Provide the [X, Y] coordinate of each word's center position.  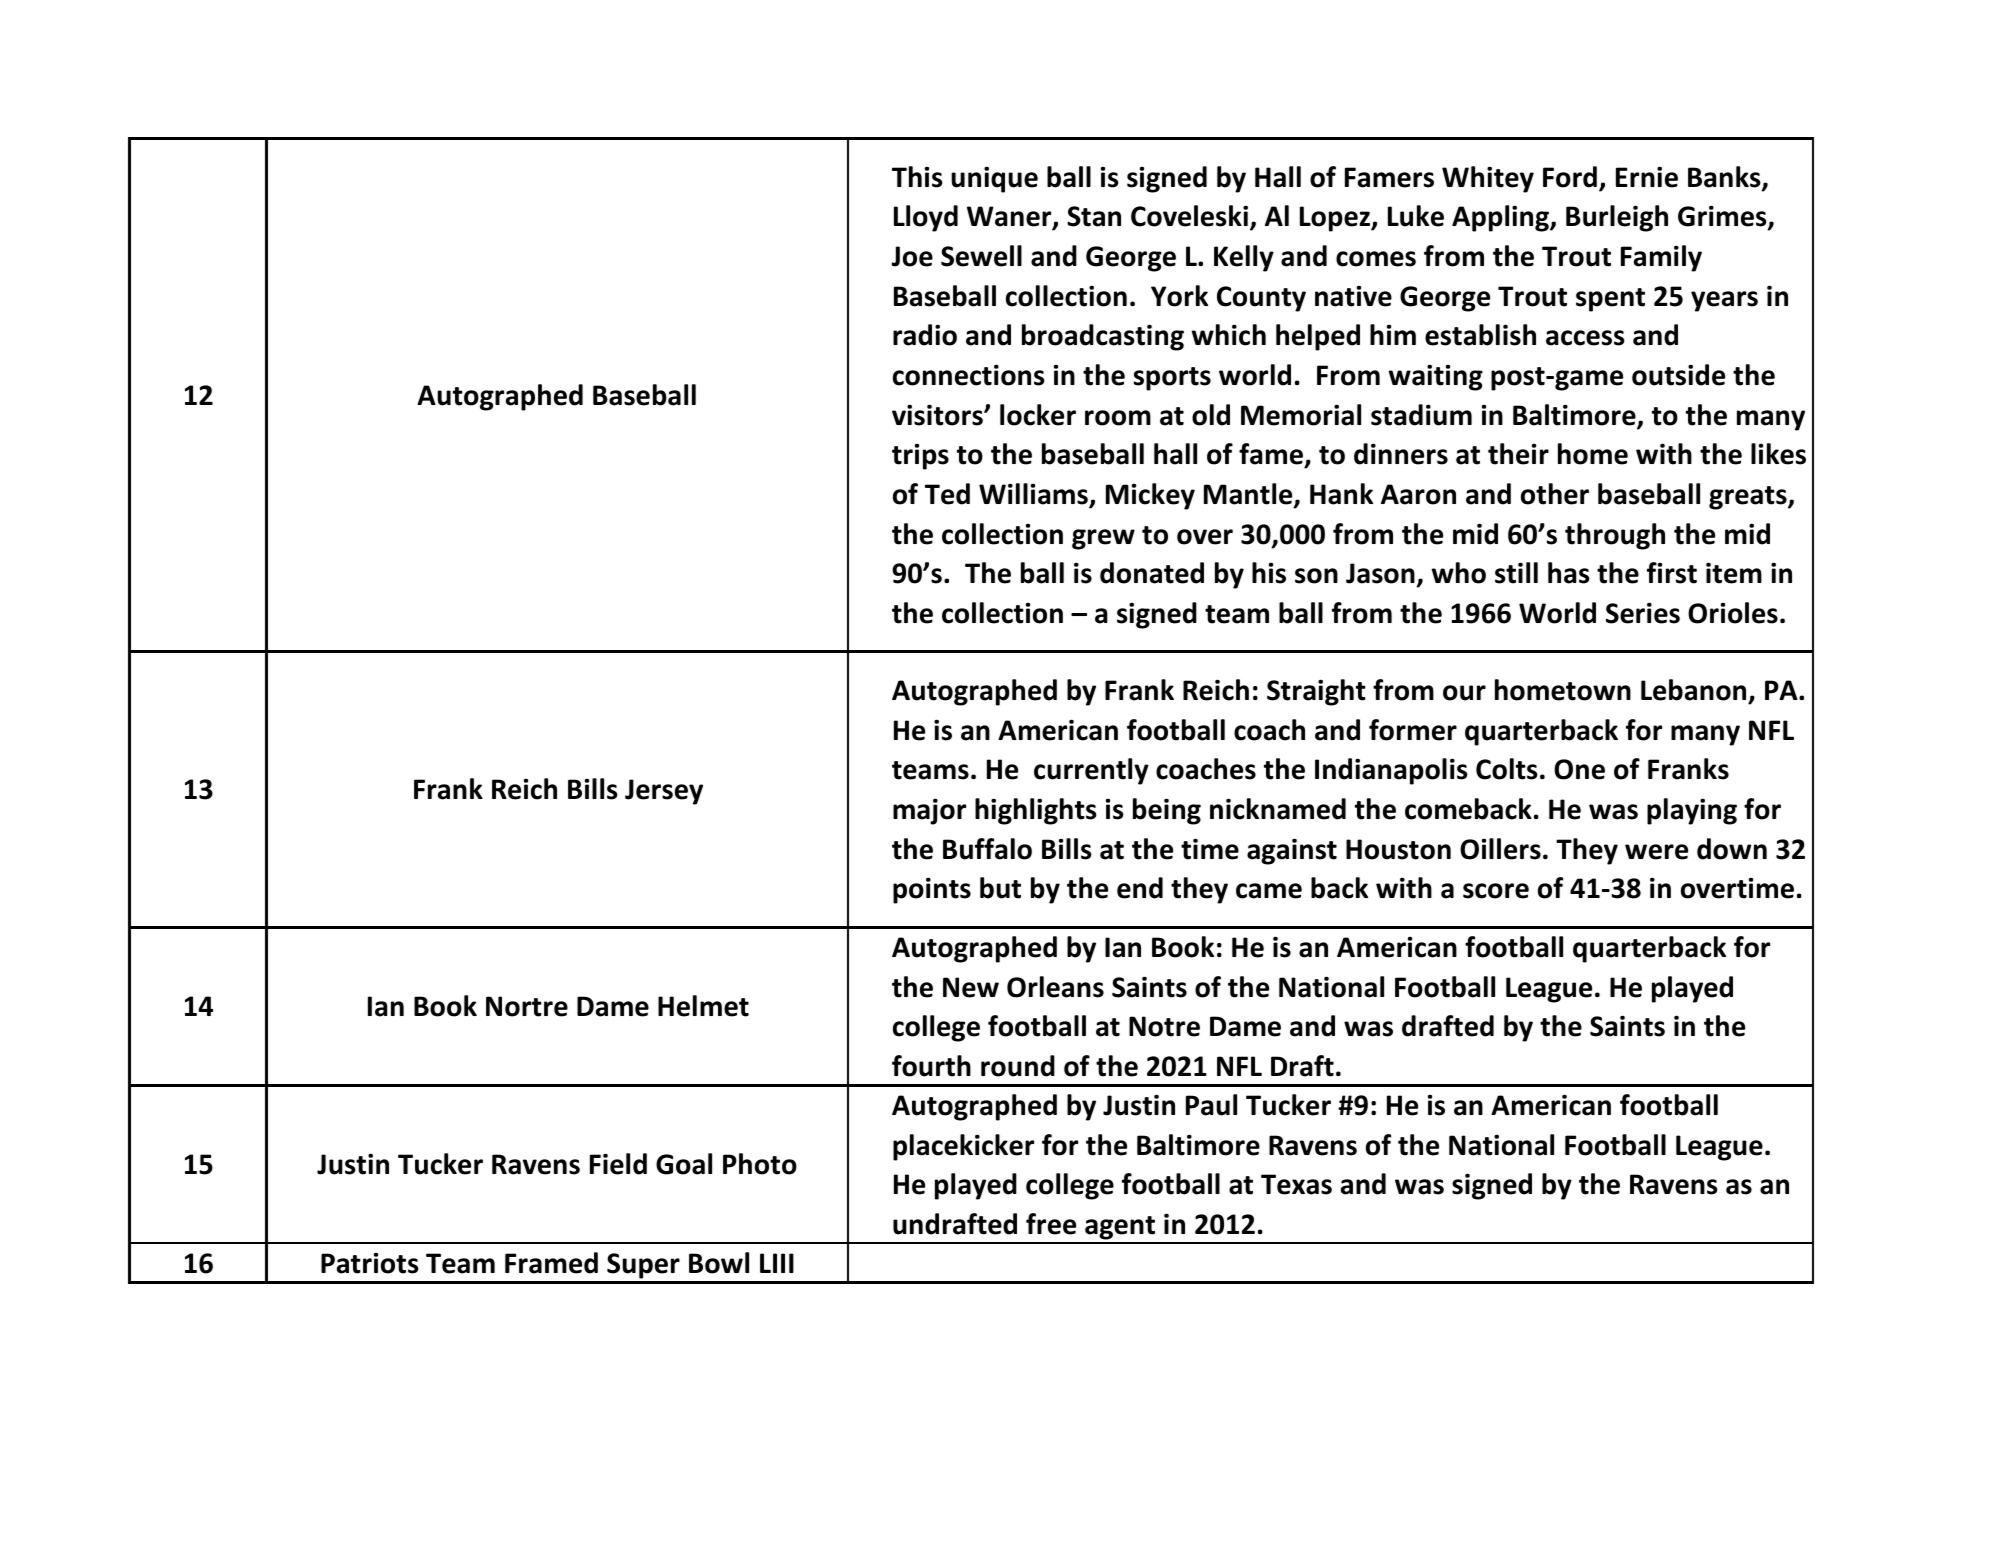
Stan [1094, 216]
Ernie [1647, 177]
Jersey [664, 792]
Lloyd [926, 218]
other [1555, 494]
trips [920, 457]
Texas [1296, 1184]
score [1496, 891]
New [971, 987]
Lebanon [1693, 690]
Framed [551, 1263]
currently [1091, 771]
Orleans [1055, 987]
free [1051, 1224]
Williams [1034, 495]
